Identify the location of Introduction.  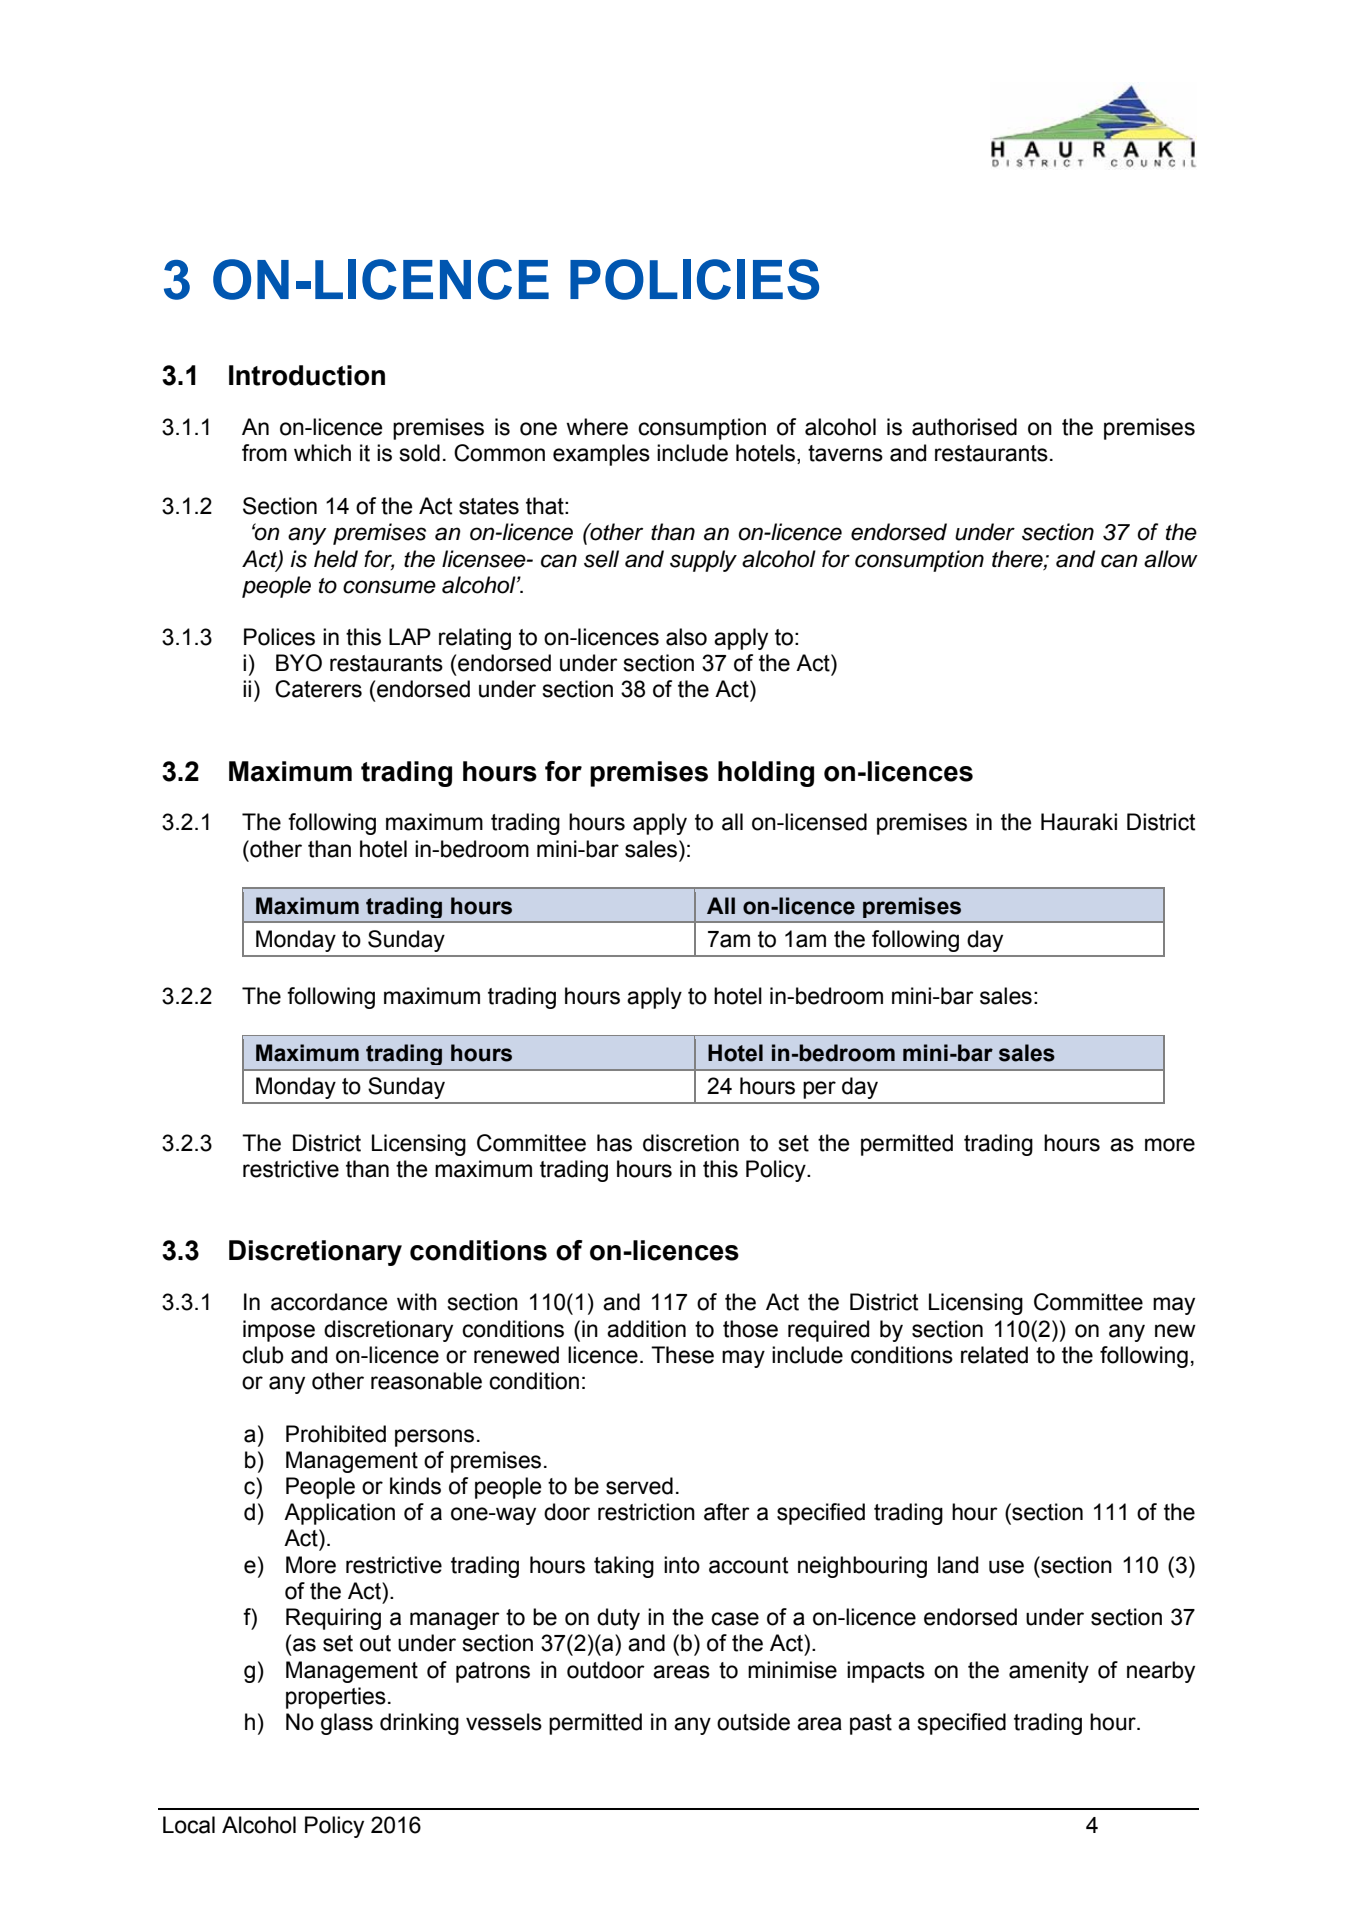
(307, 375).
